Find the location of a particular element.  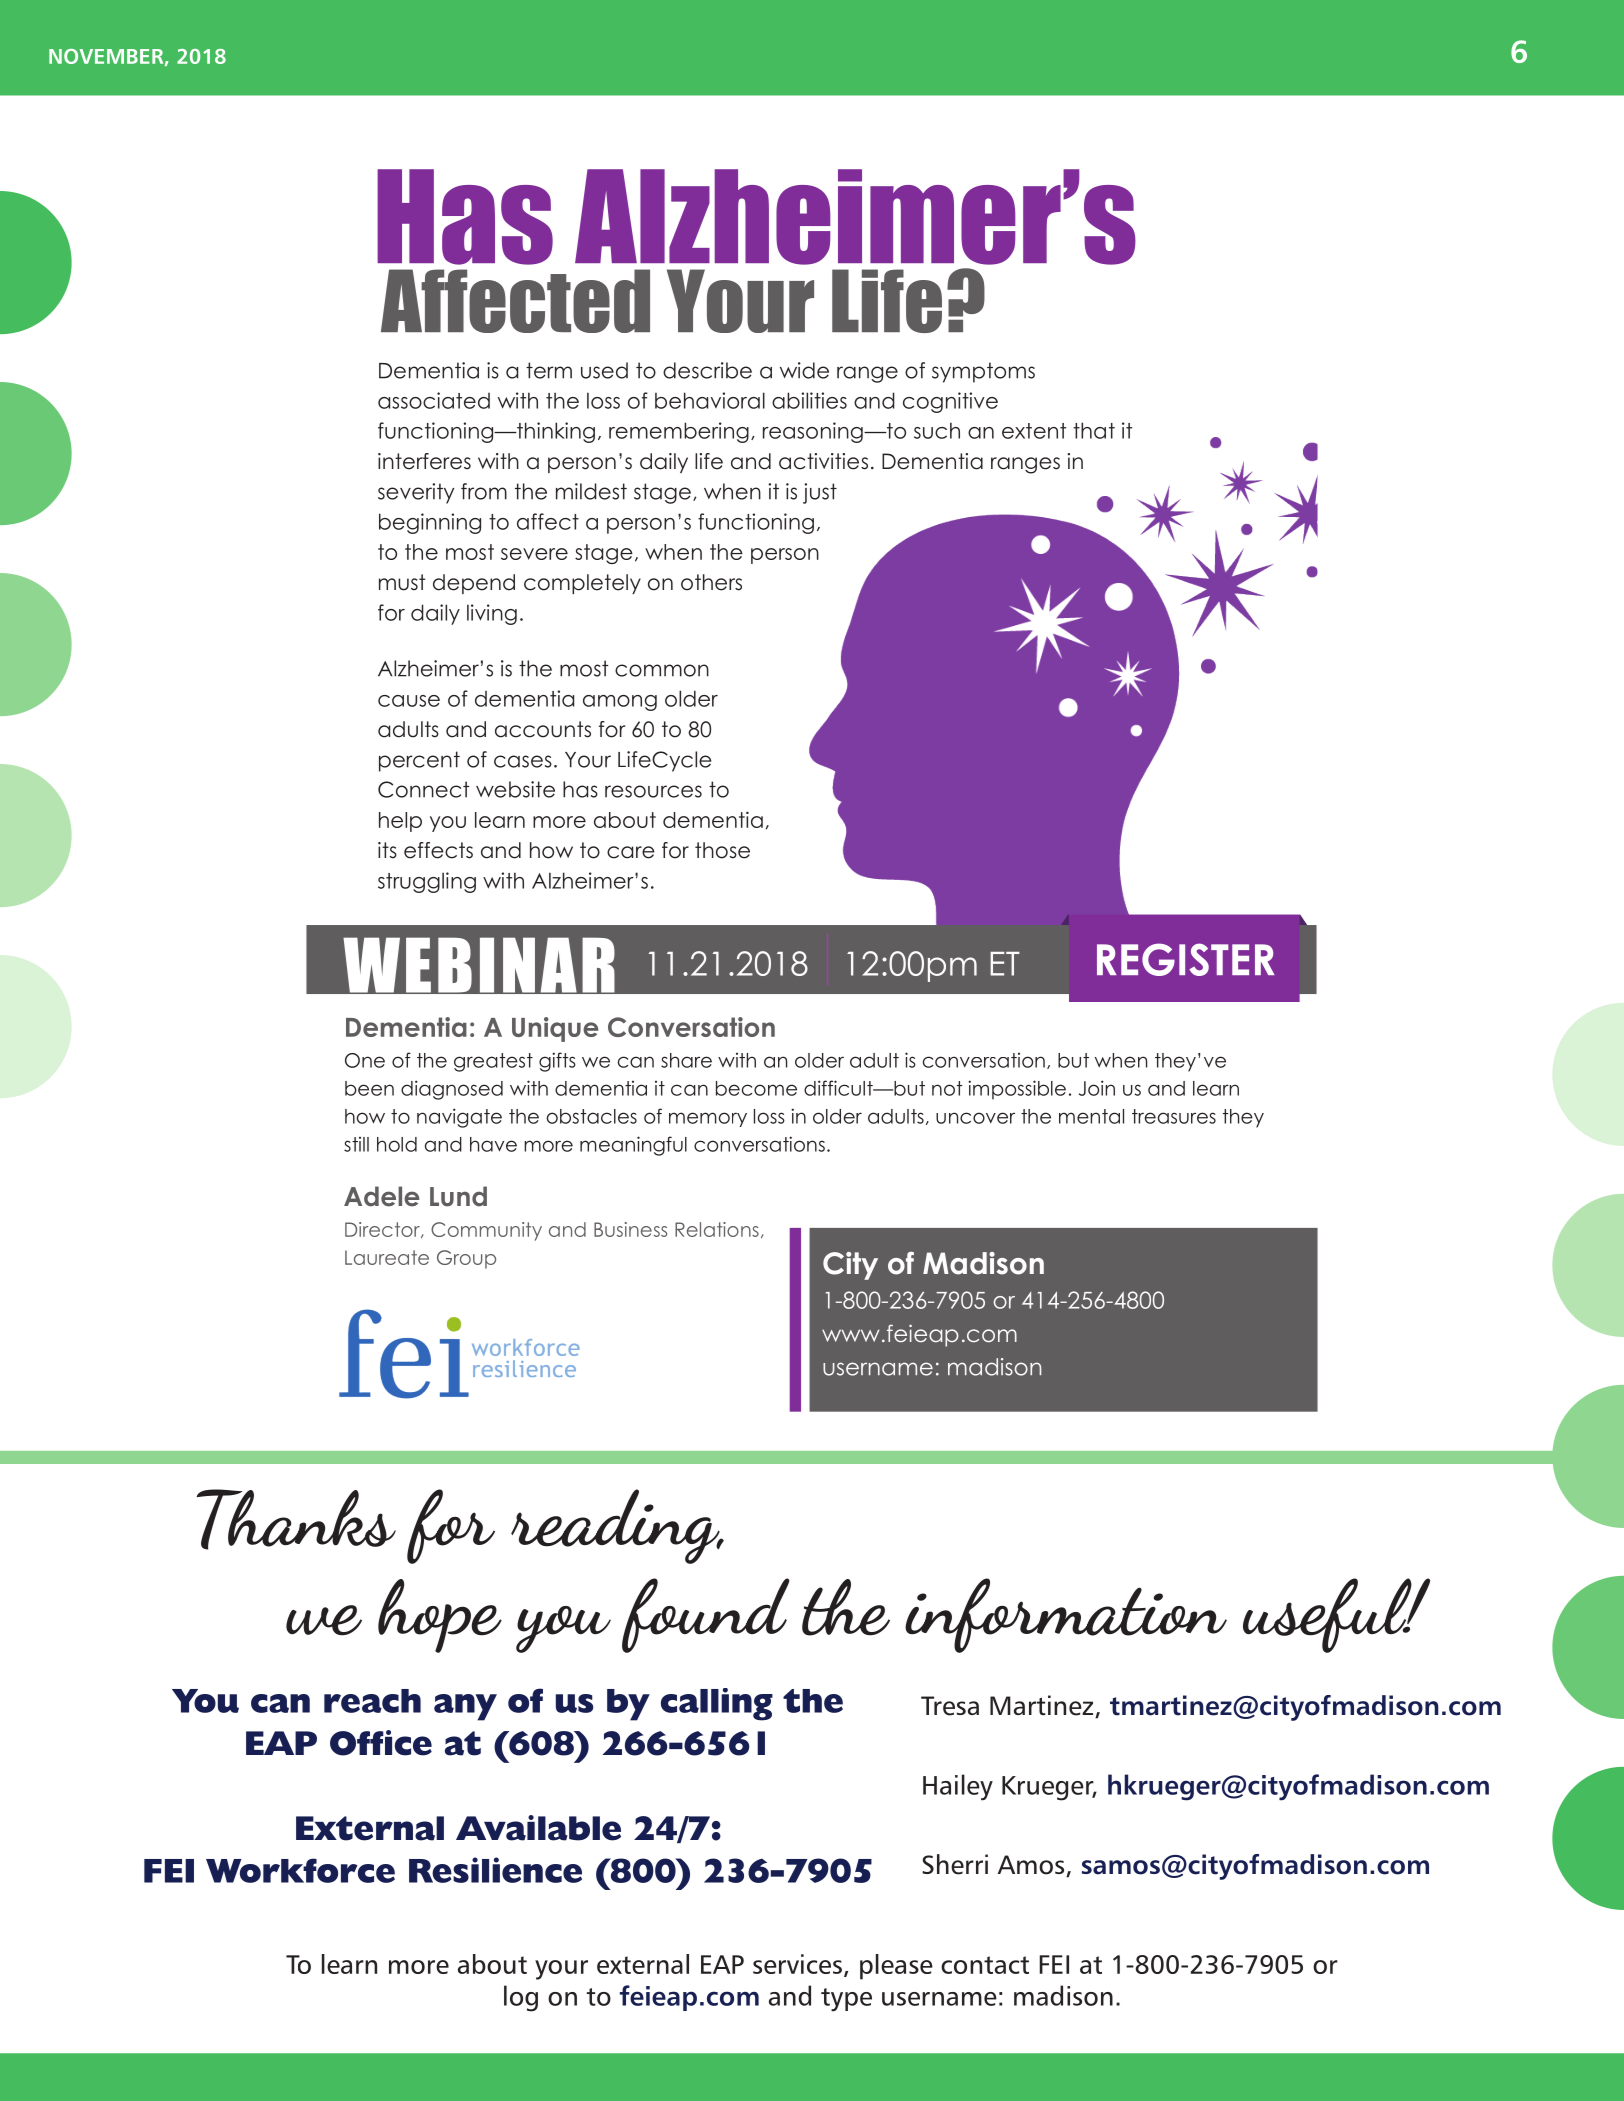

REGISTER is located at coordinates (1185, 959).
